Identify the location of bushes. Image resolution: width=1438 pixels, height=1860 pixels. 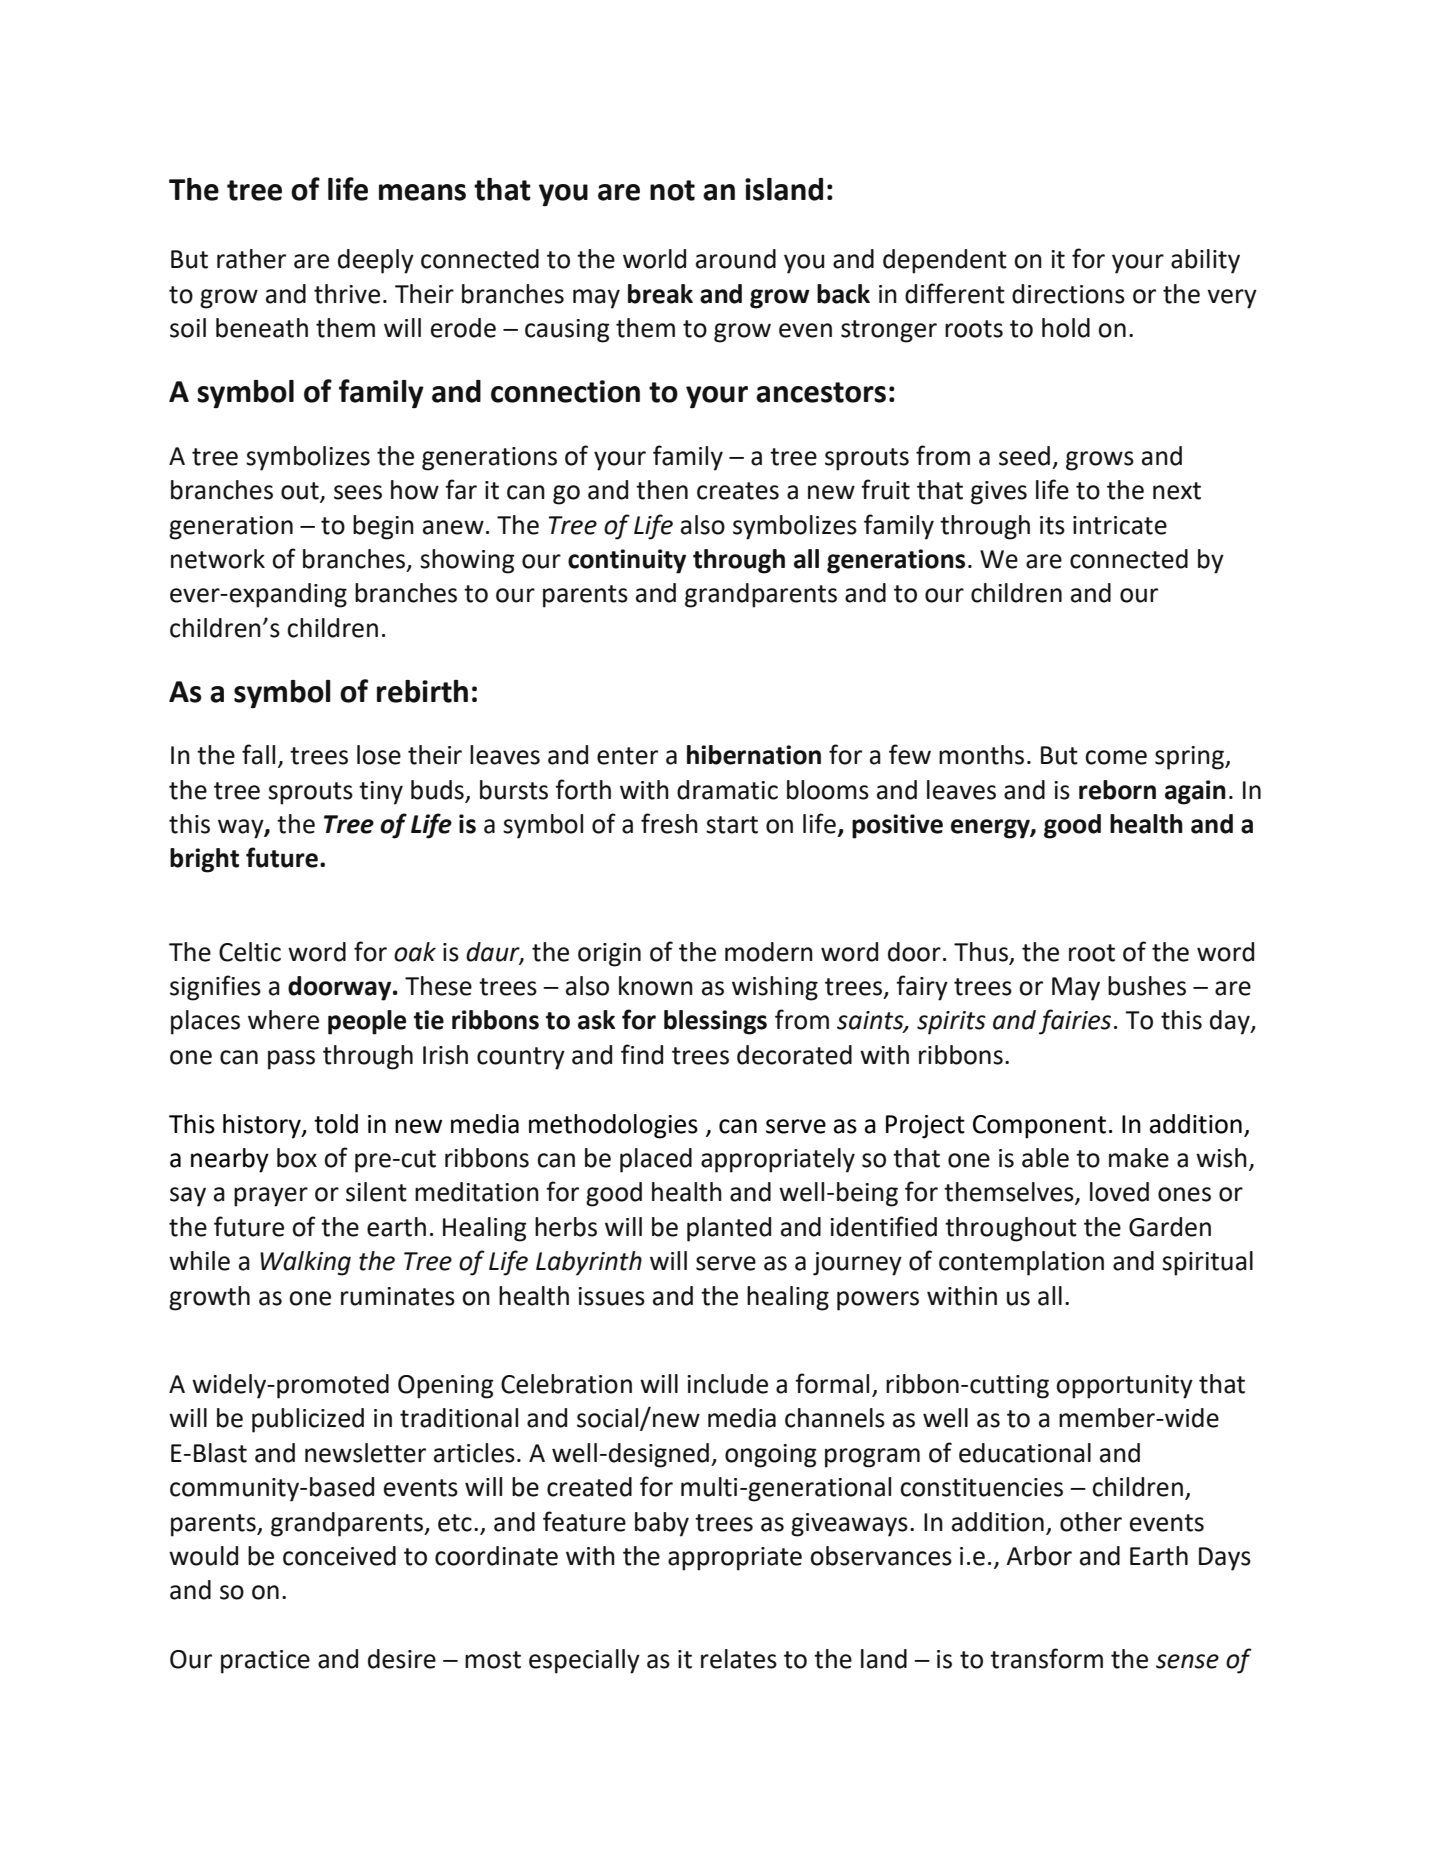
(1147, 986).
